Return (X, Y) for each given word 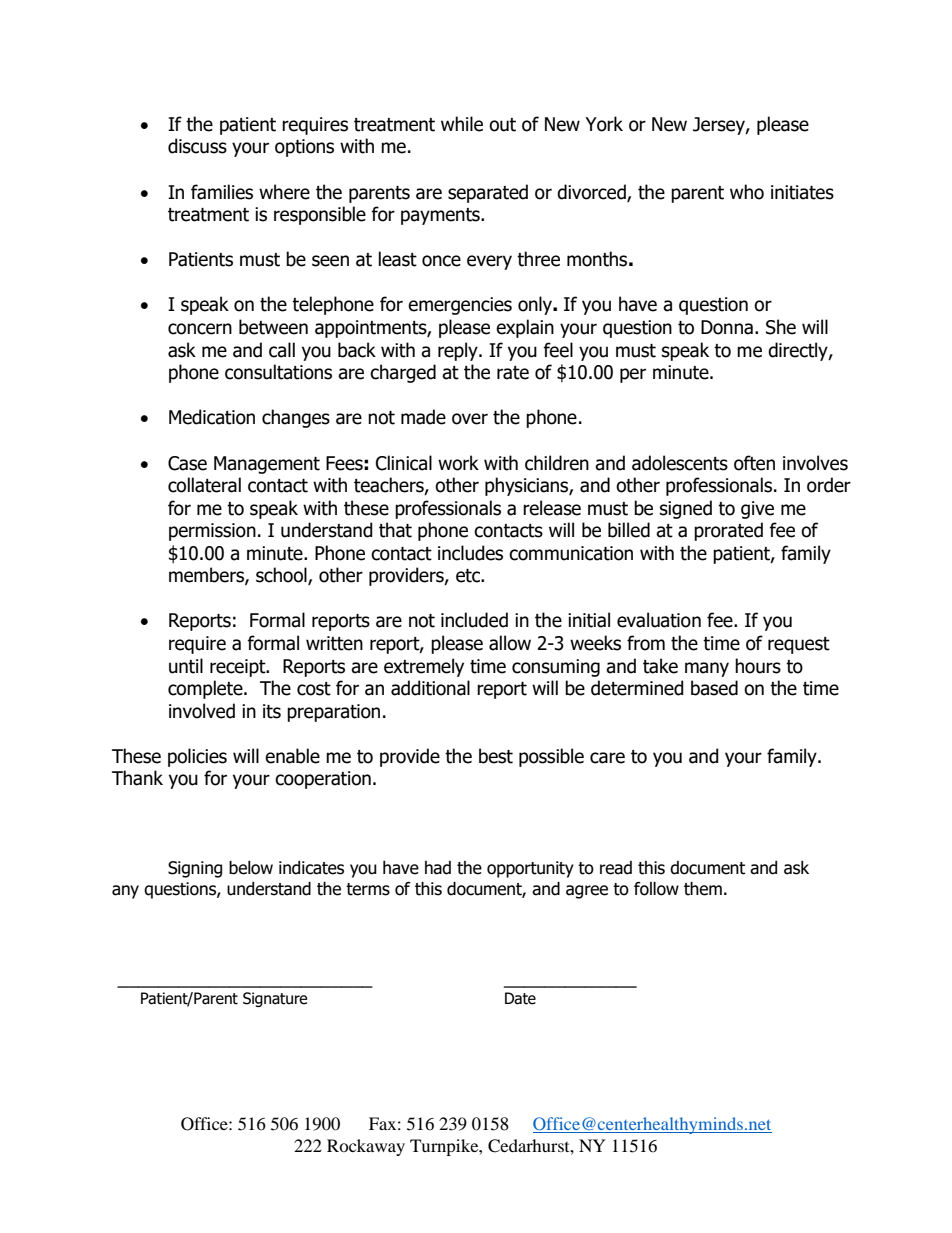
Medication (212, 417)
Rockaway (366, 1147)
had (438, 868)
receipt (239, 668)
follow (656, 889)
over (470, 419)
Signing (195, 869)
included (474, 620)
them (703, 889)
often (754, 463)
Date (520, 998)
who (747, 192)
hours (758, 666)
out (502, 125)
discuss (197, 146)
